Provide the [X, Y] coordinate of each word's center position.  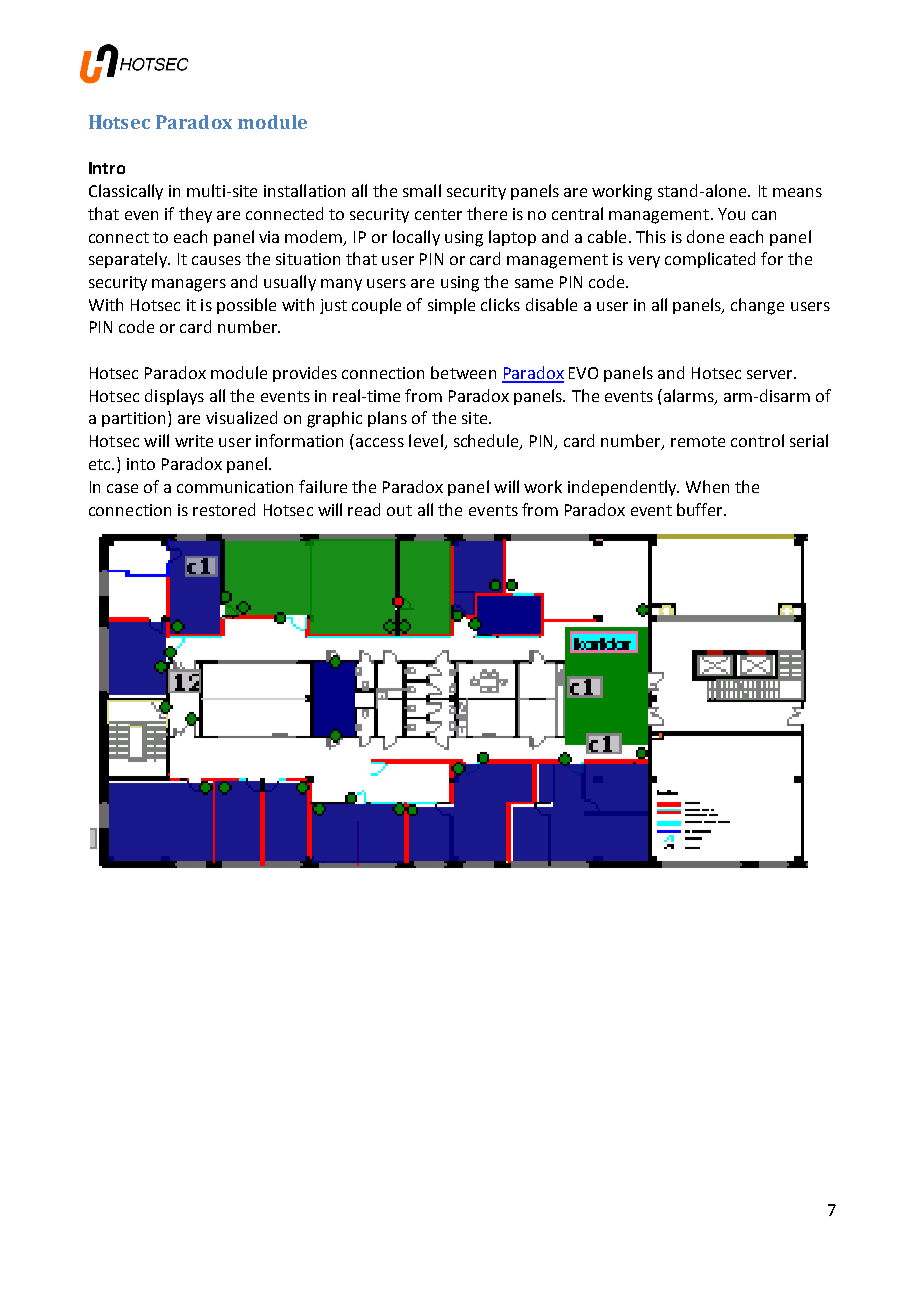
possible [246, 306]
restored [224, 509]
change [757, 306]
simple [451, 306]
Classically [126, 192]
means [797, 192]
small [422, 190]
